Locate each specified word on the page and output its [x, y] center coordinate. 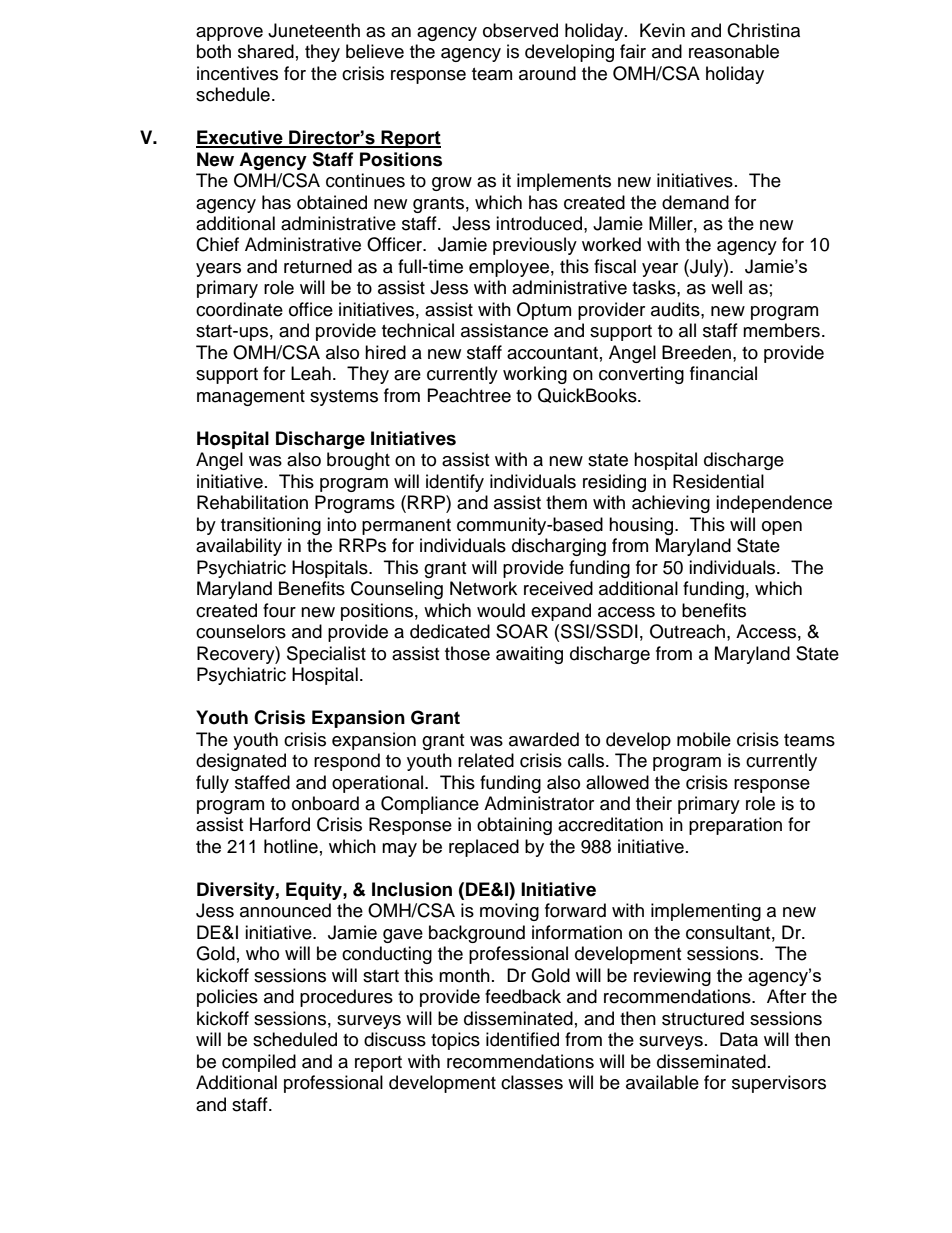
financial [723, 373]
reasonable [734, 51]
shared [266, 51]
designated [241, 762]
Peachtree [469, 395]
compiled [259, 1063]
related [486, 760]
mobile [704, 739]
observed [520, 30]
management [251, 398]
